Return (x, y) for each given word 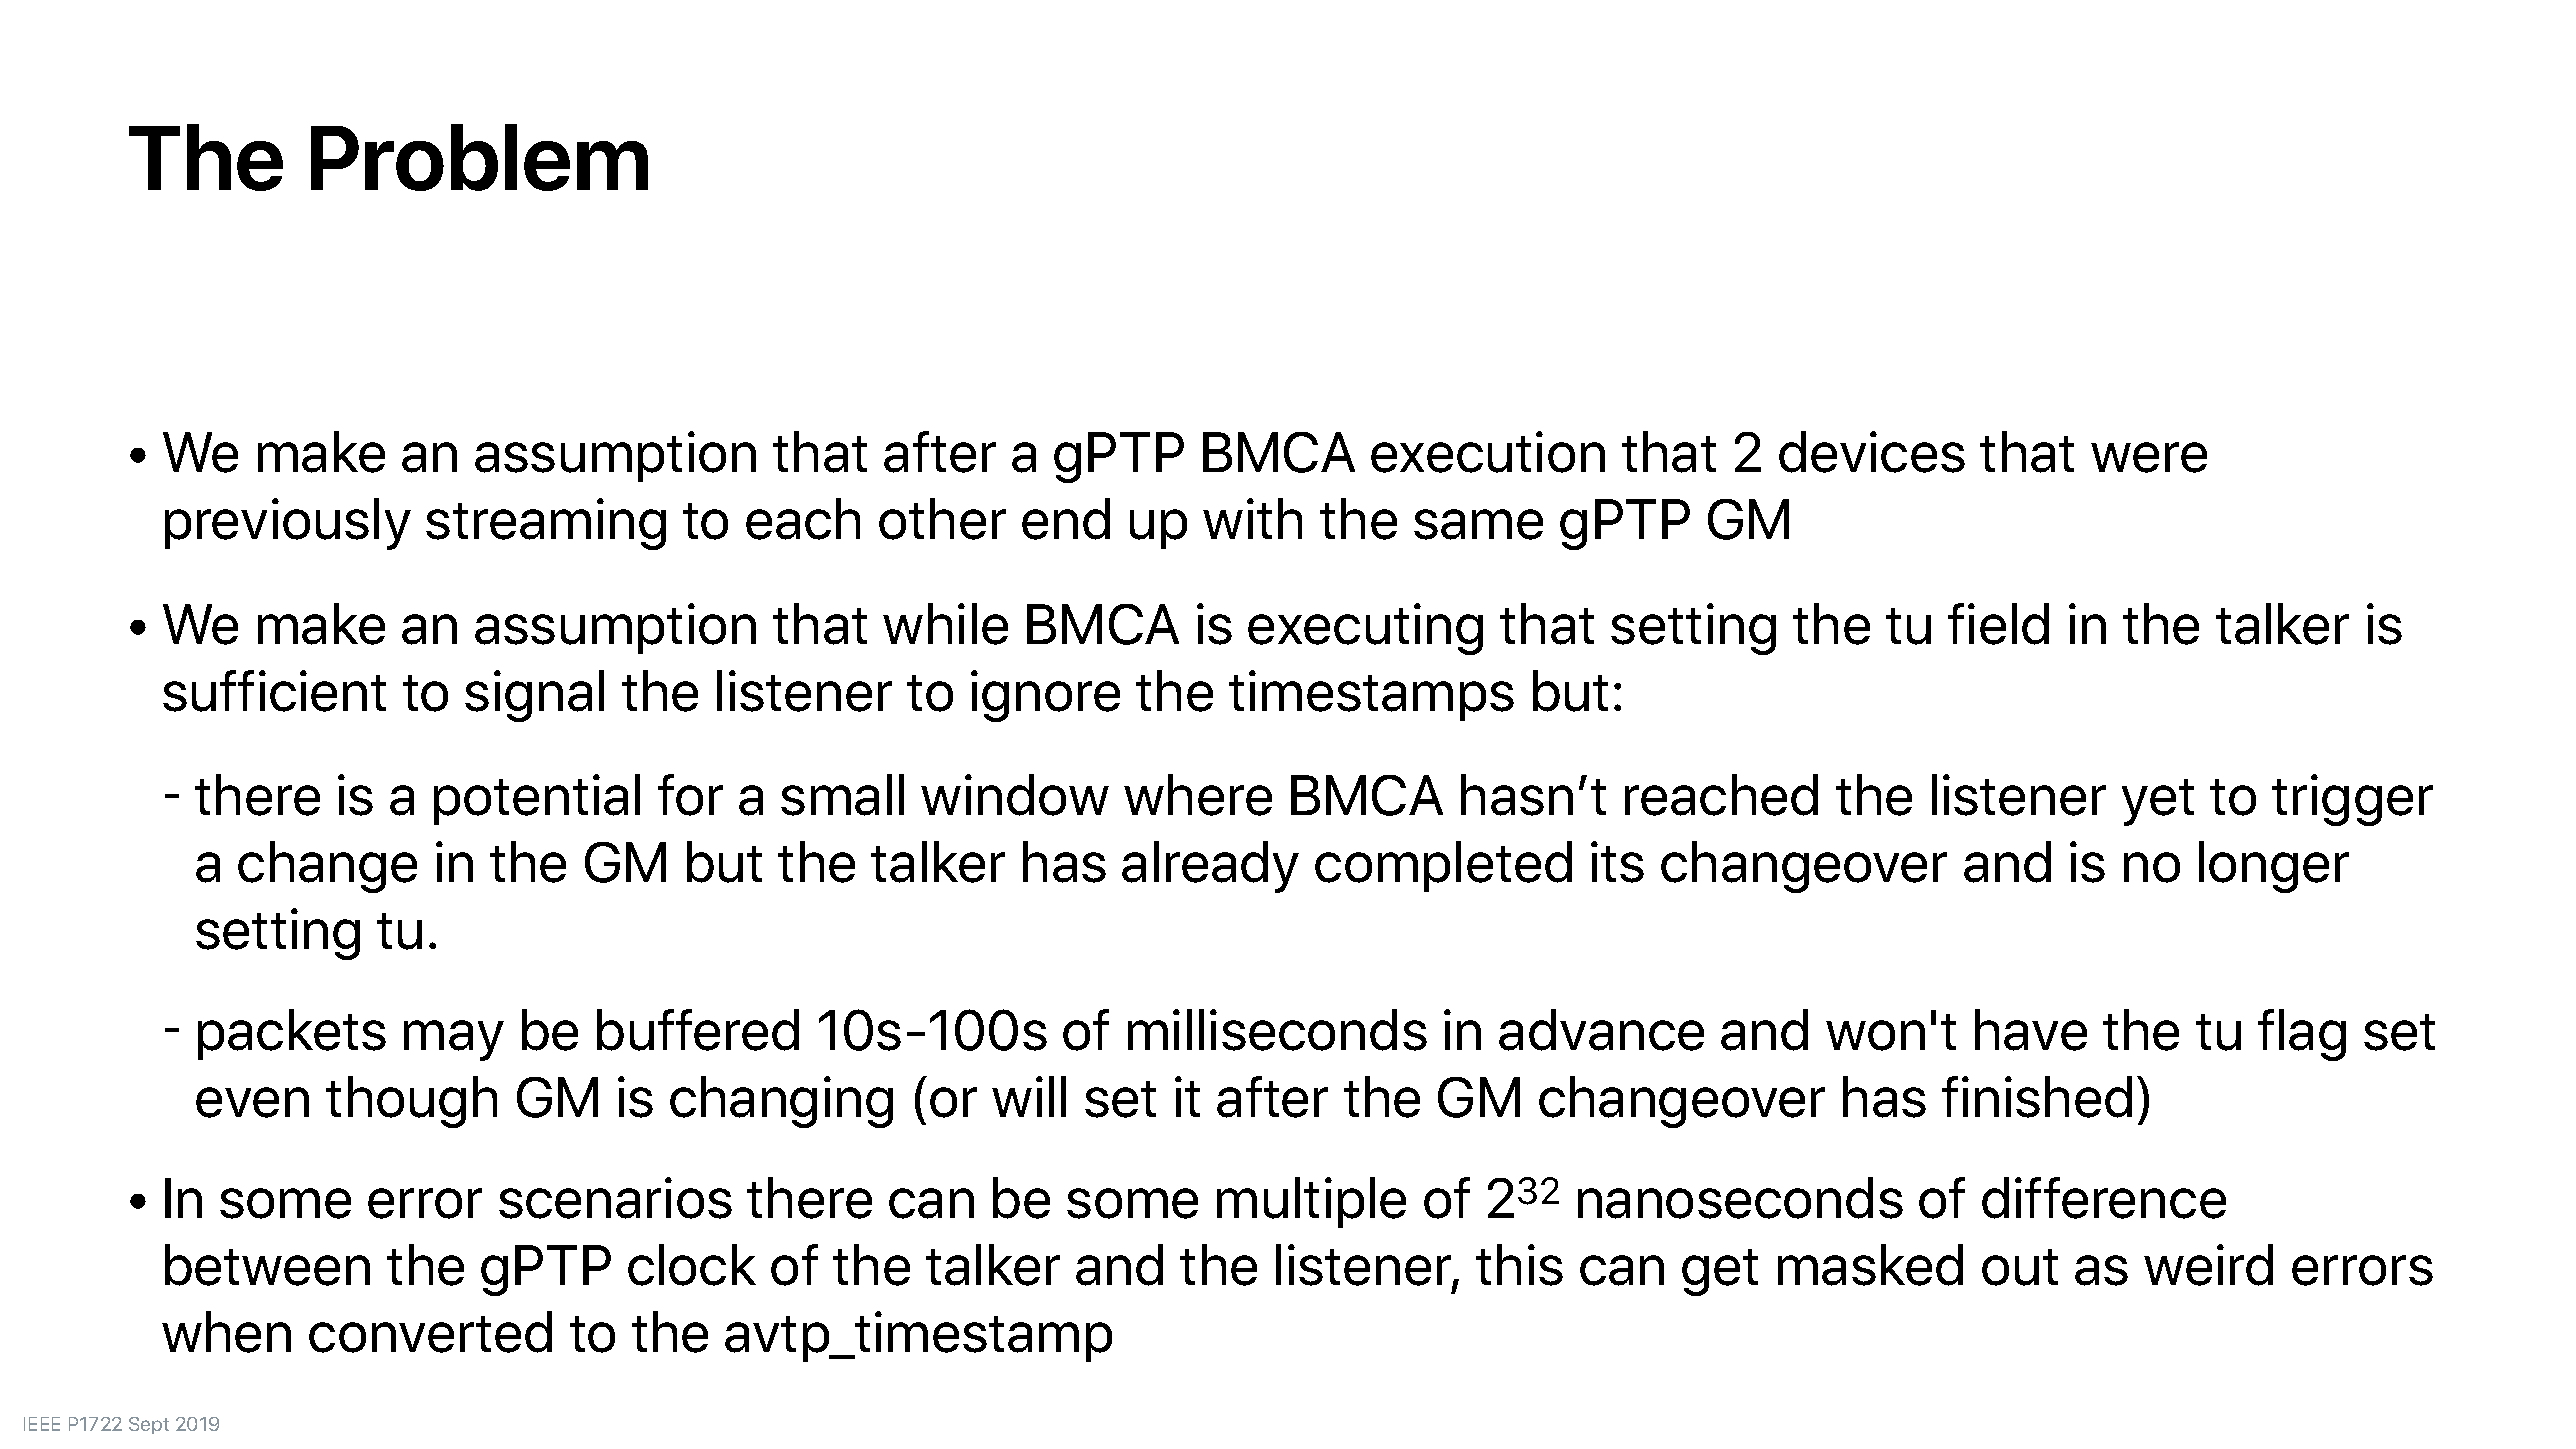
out (2020, 1267)
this (1519, 1265)
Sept (149, 1425)
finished (2037, 1097)
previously (288, 524)
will (1029, 1096)
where (1198, 795)
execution (1488, 452)
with (1252, 518)
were (2149, 457)
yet (2158, 802)
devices (1872, 452)
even (252, 1102)
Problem (479, 157)
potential (537, 799)
